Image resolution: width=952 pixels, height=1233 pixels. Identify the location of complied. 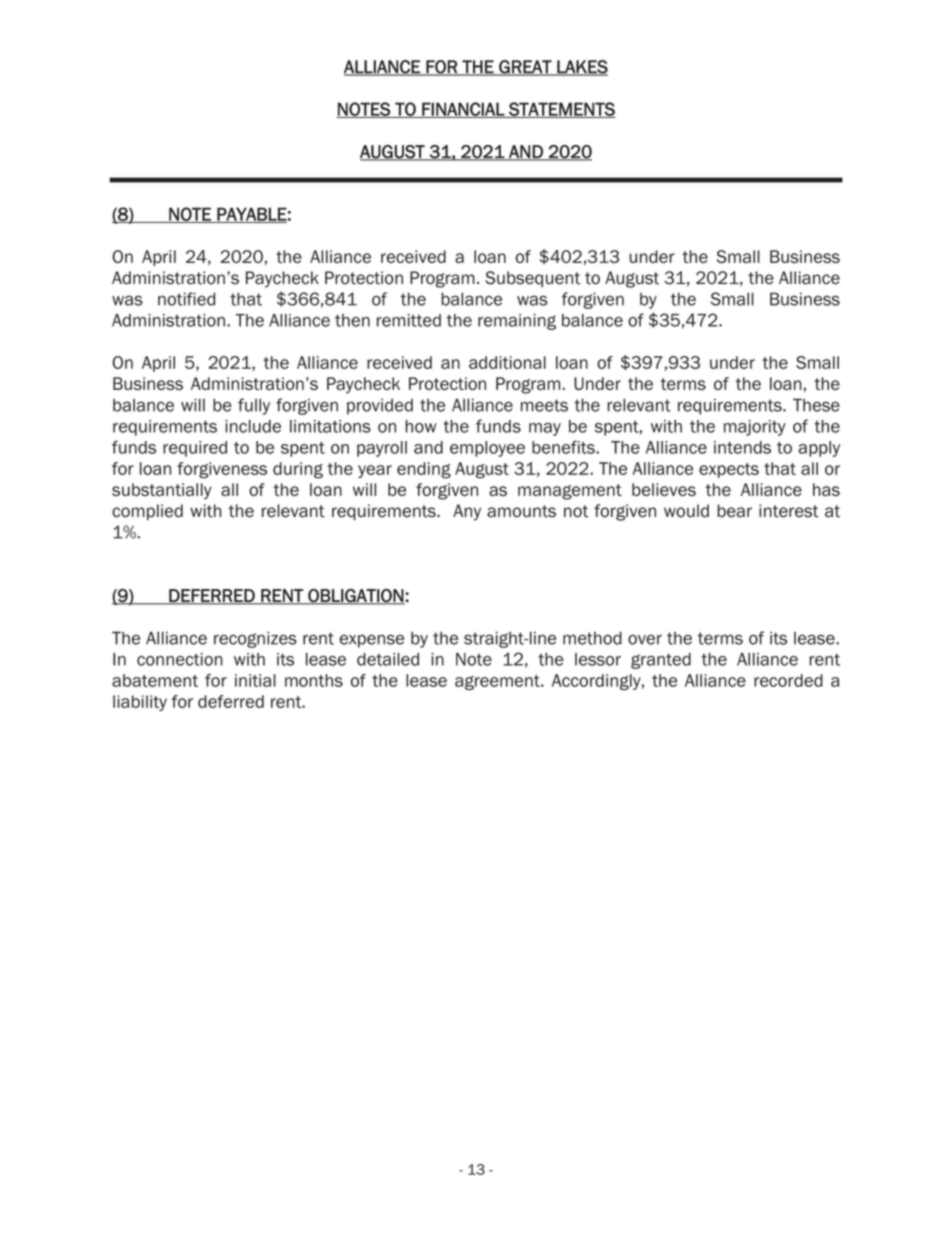
(147, 512).
